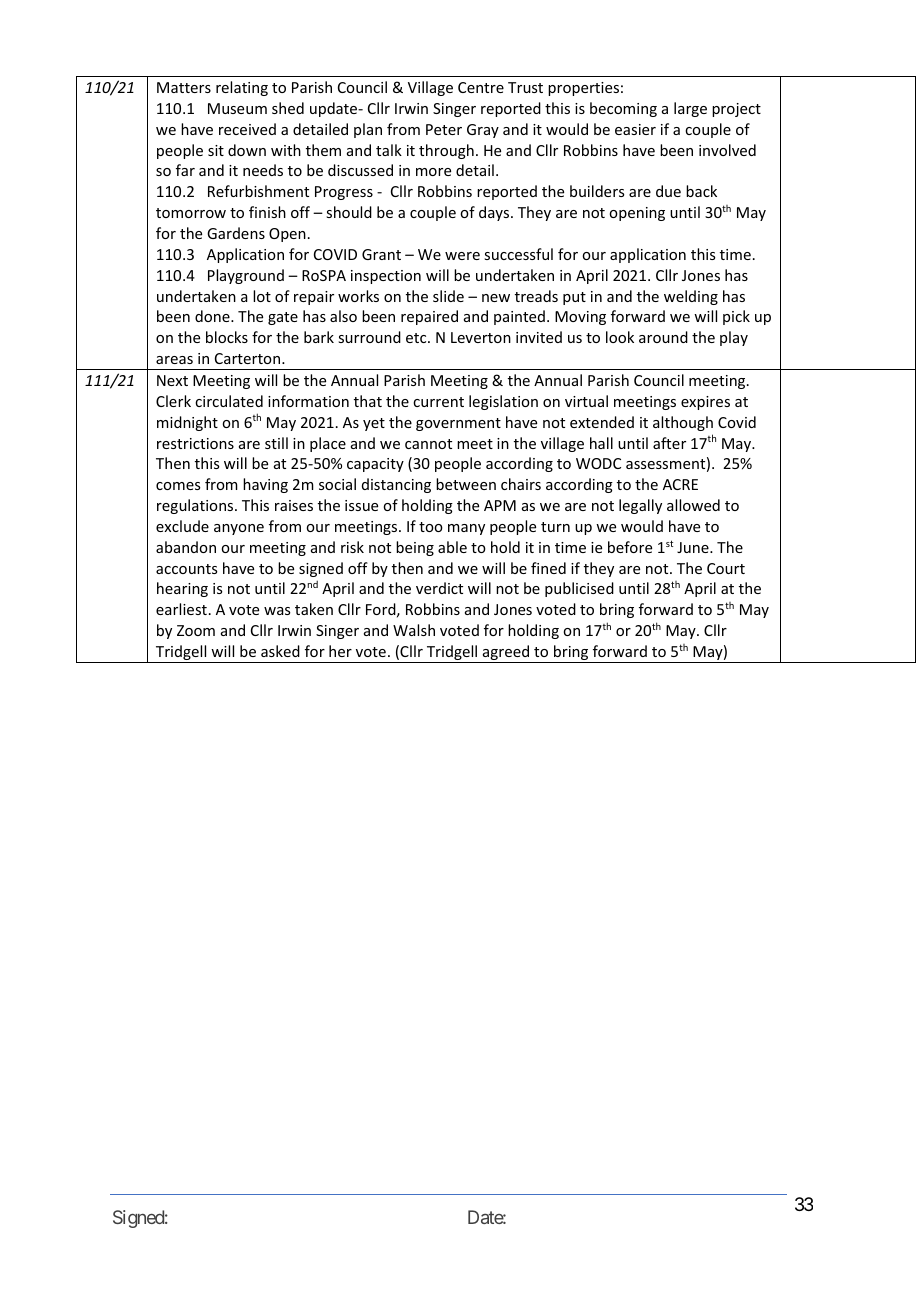 This page has height=1308, width=924. Describe the element at coordinates (414, 630) in the page. I see `Walsh` at that location.
